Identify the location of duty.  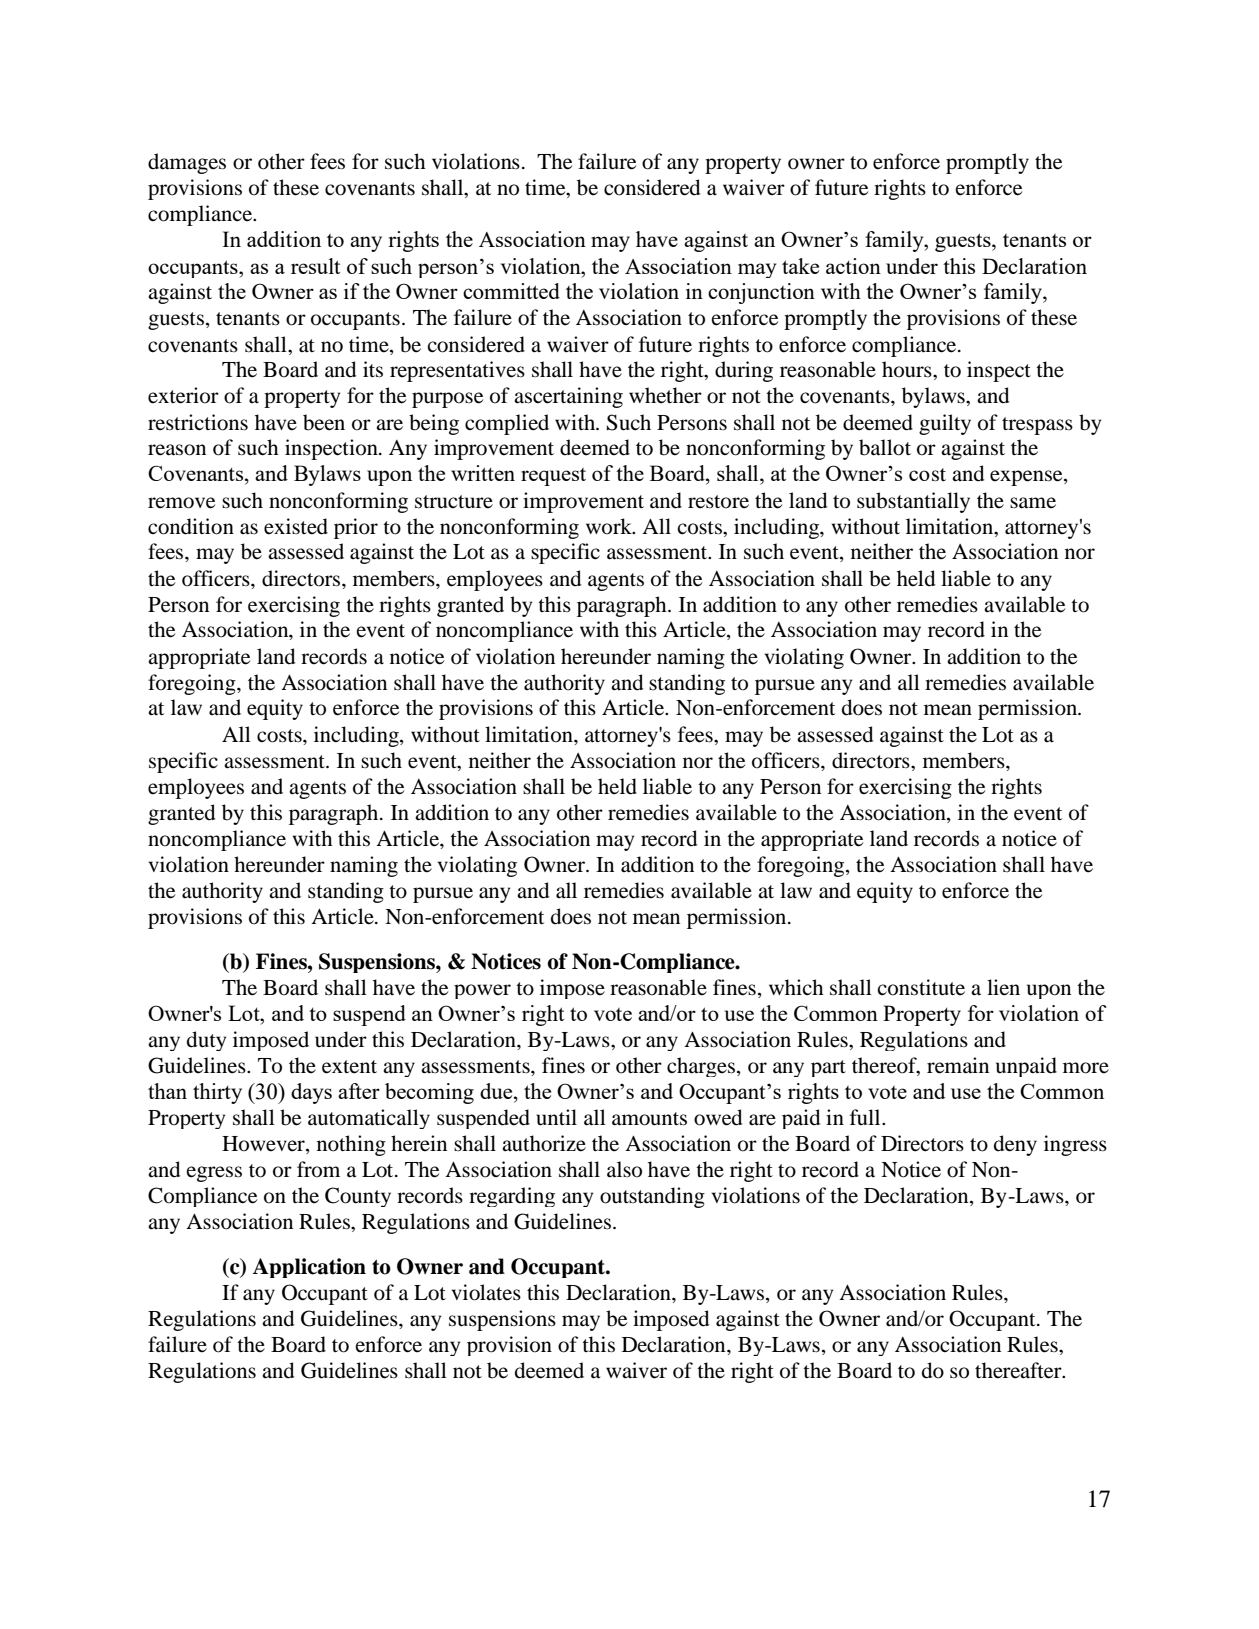
(206, 1041).
